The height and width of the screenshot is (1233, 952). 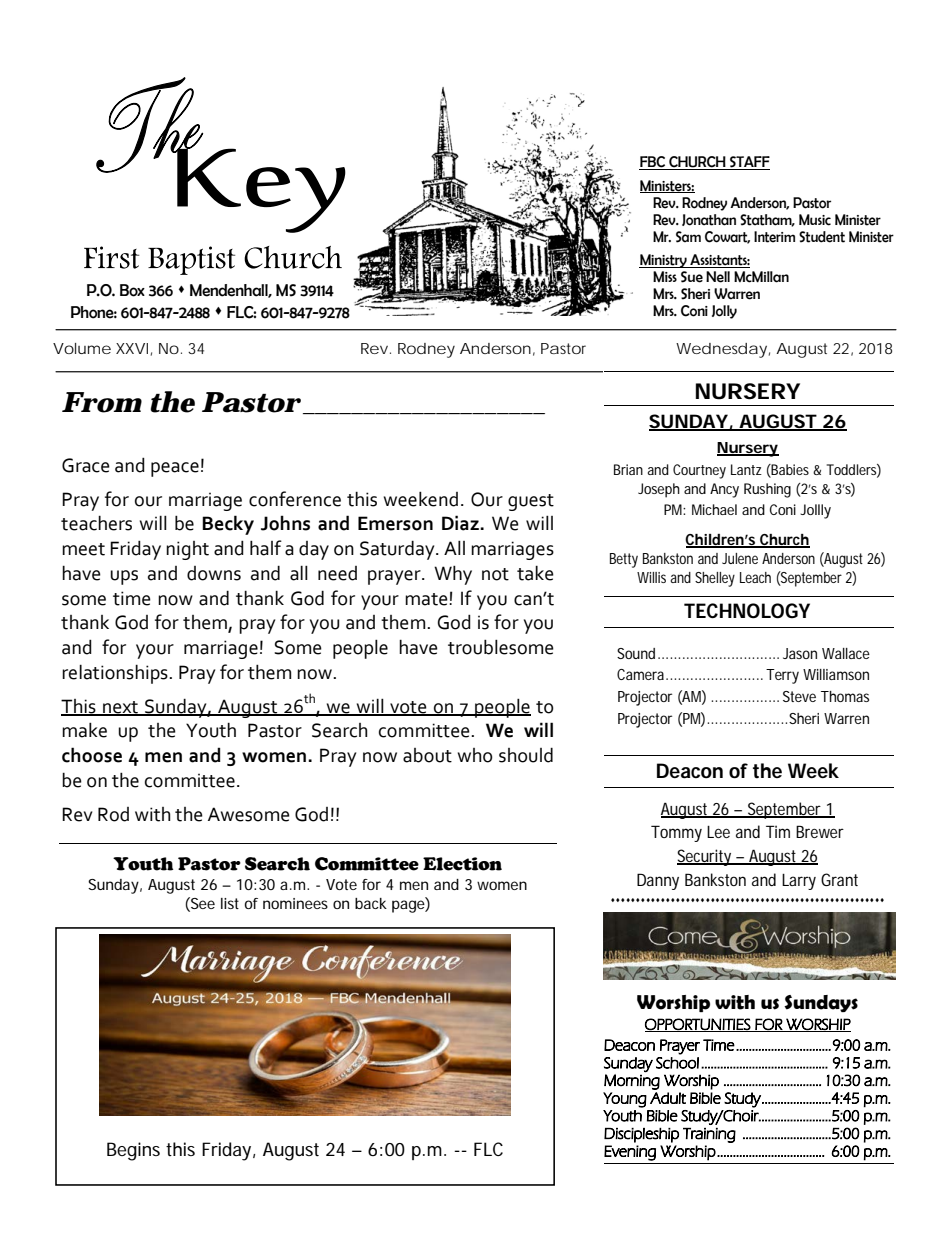 What do you see at coordinates (461, 523) in the screenshot?
I see `Diaz` at bounding box center [461, 523].
